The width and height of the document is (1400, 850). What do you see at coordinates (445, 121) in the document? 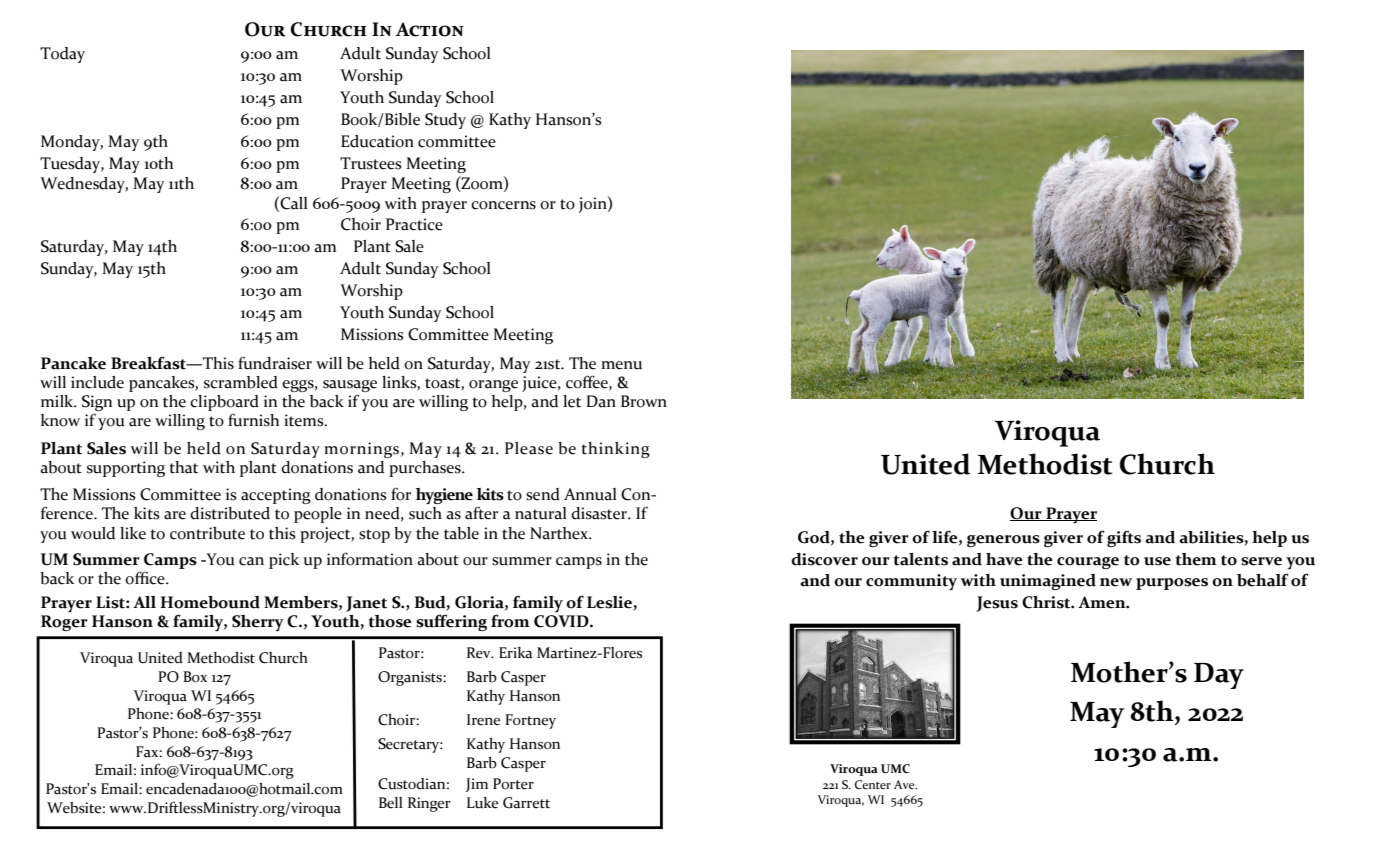
I see `Study` at bounding box center [445, 121].
